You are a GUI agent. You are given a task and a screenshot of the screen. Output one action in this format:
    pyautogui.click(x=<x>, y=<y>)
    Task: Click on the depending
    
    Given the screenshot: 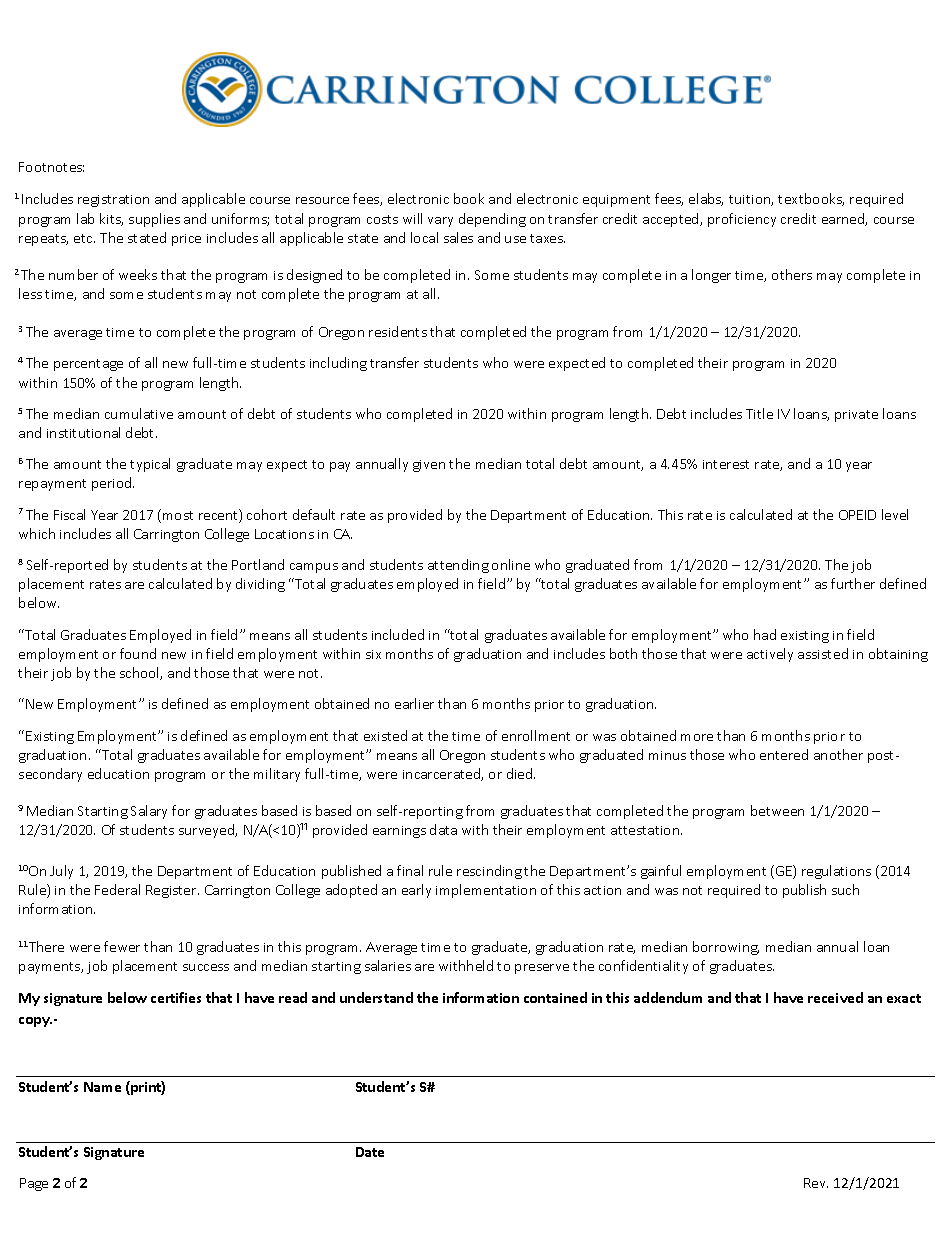 What is the action you would take?
    pyautogui.click(x=492, y=220)
